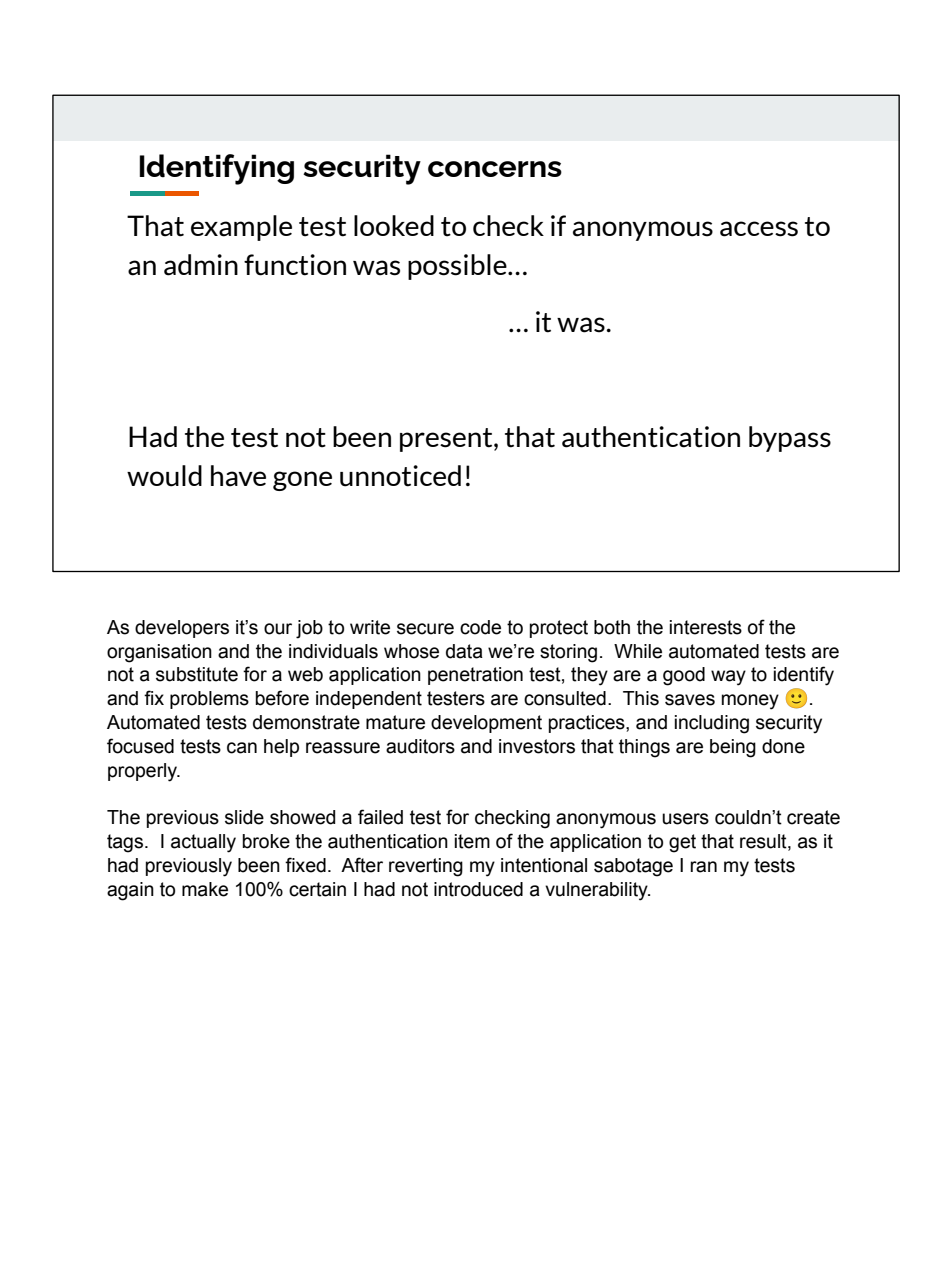 This screenshot has height=1270, width=952. What do you see at coordinates (182, 629) in the screenshot?
I see `developers` at bounding box center [182, 629].
